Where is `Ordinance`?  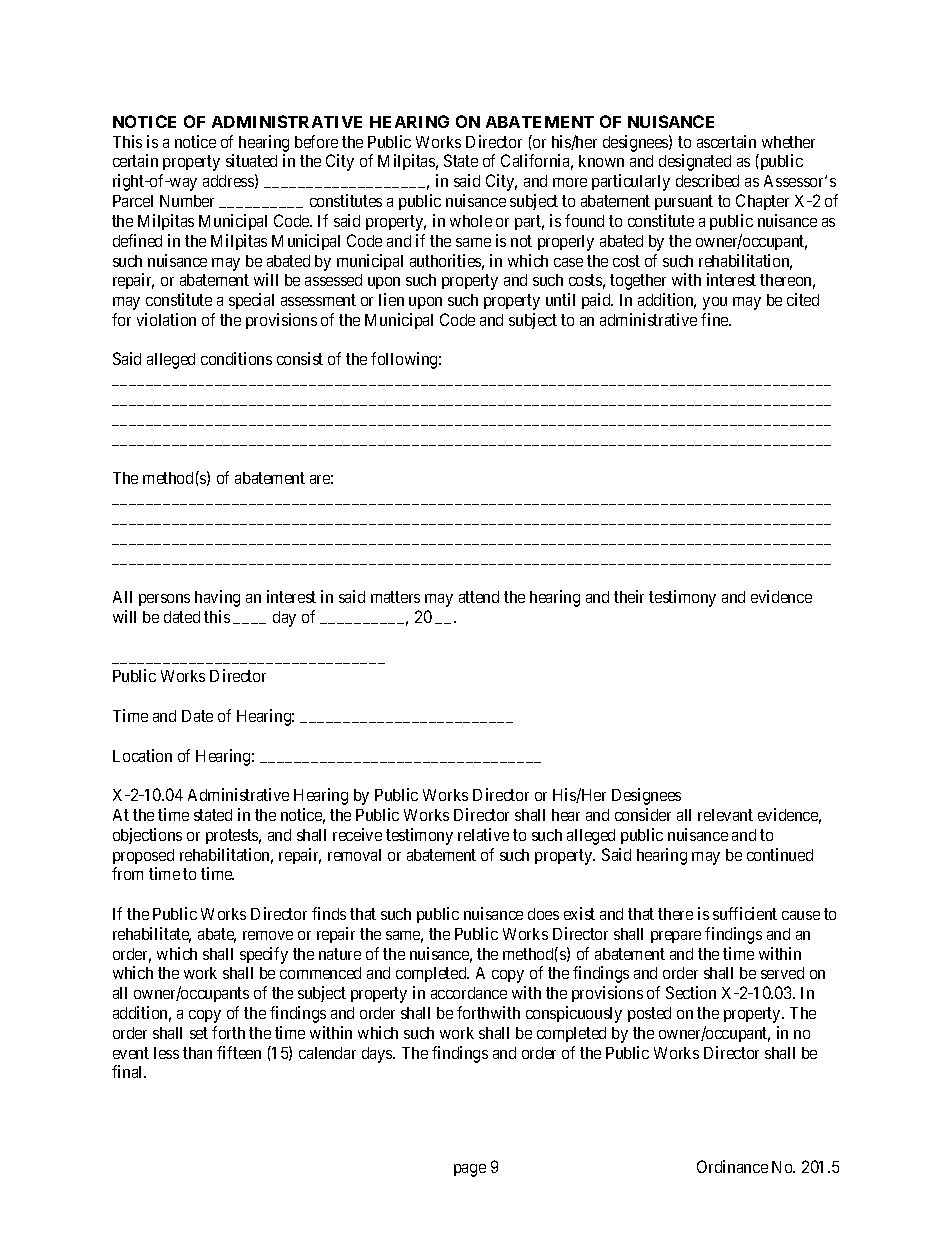 Ordinance is located at coordinates (732, 1166).
